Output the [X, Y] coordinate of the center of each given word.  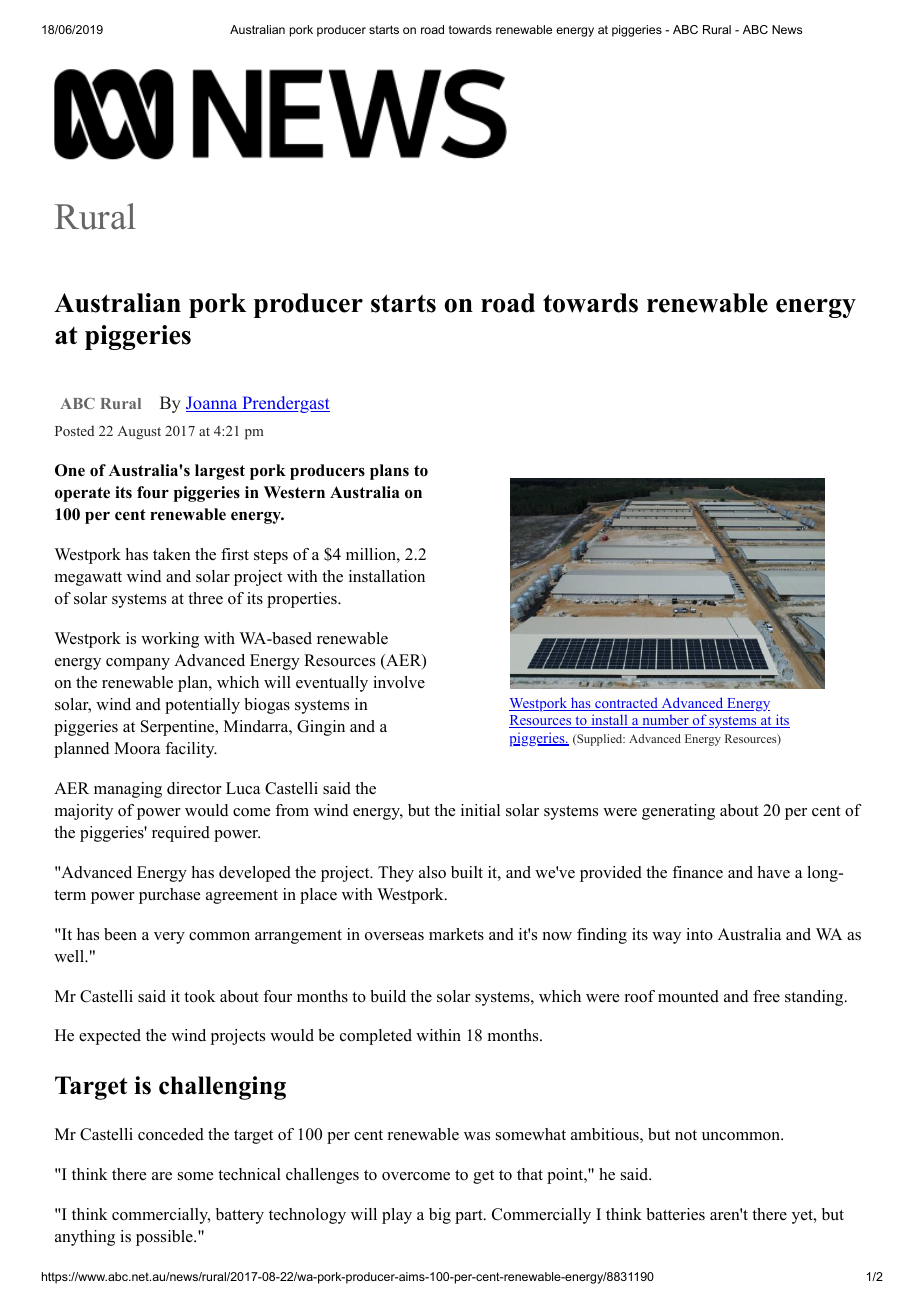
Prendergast [285, 404]
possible [165, 1238]
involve [399, 682]
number [665, 721]
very [169, 938]
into [699, 934]
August [139, 433]
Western [294, 492]
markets [456, 934]
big [440, 1216]
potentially [202, 706]
